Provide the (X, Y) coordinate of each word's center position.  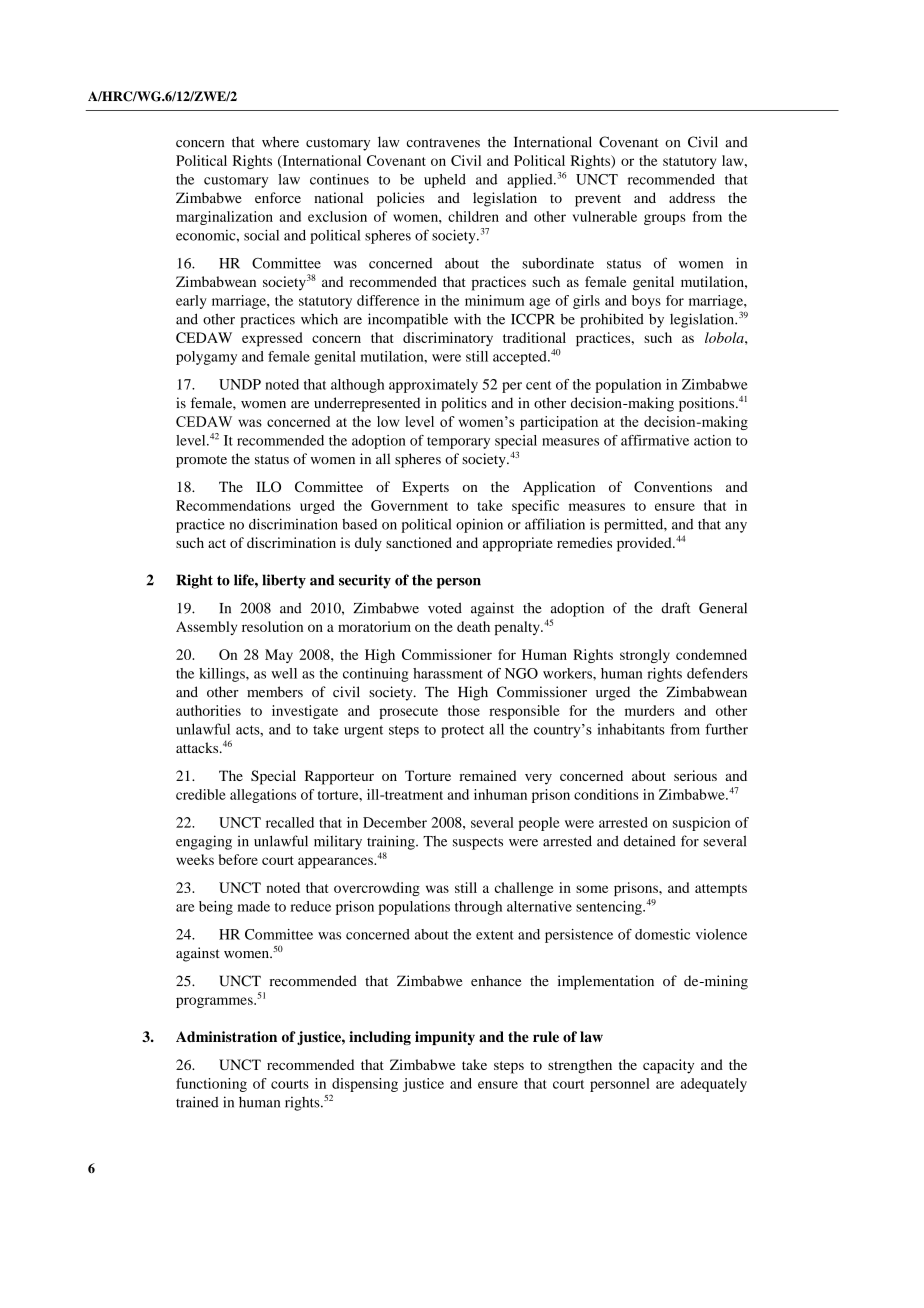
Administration (226, 1036)
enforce (278, 197)
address (692, 197)
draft (676, 608)
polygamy (206, 358)
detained (650, 841)
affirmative (655, 440)
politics (464, 404)
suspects (478, 843)
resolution (272, 626)
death (473, 626)
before (238, 859)
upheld (445, 181)
